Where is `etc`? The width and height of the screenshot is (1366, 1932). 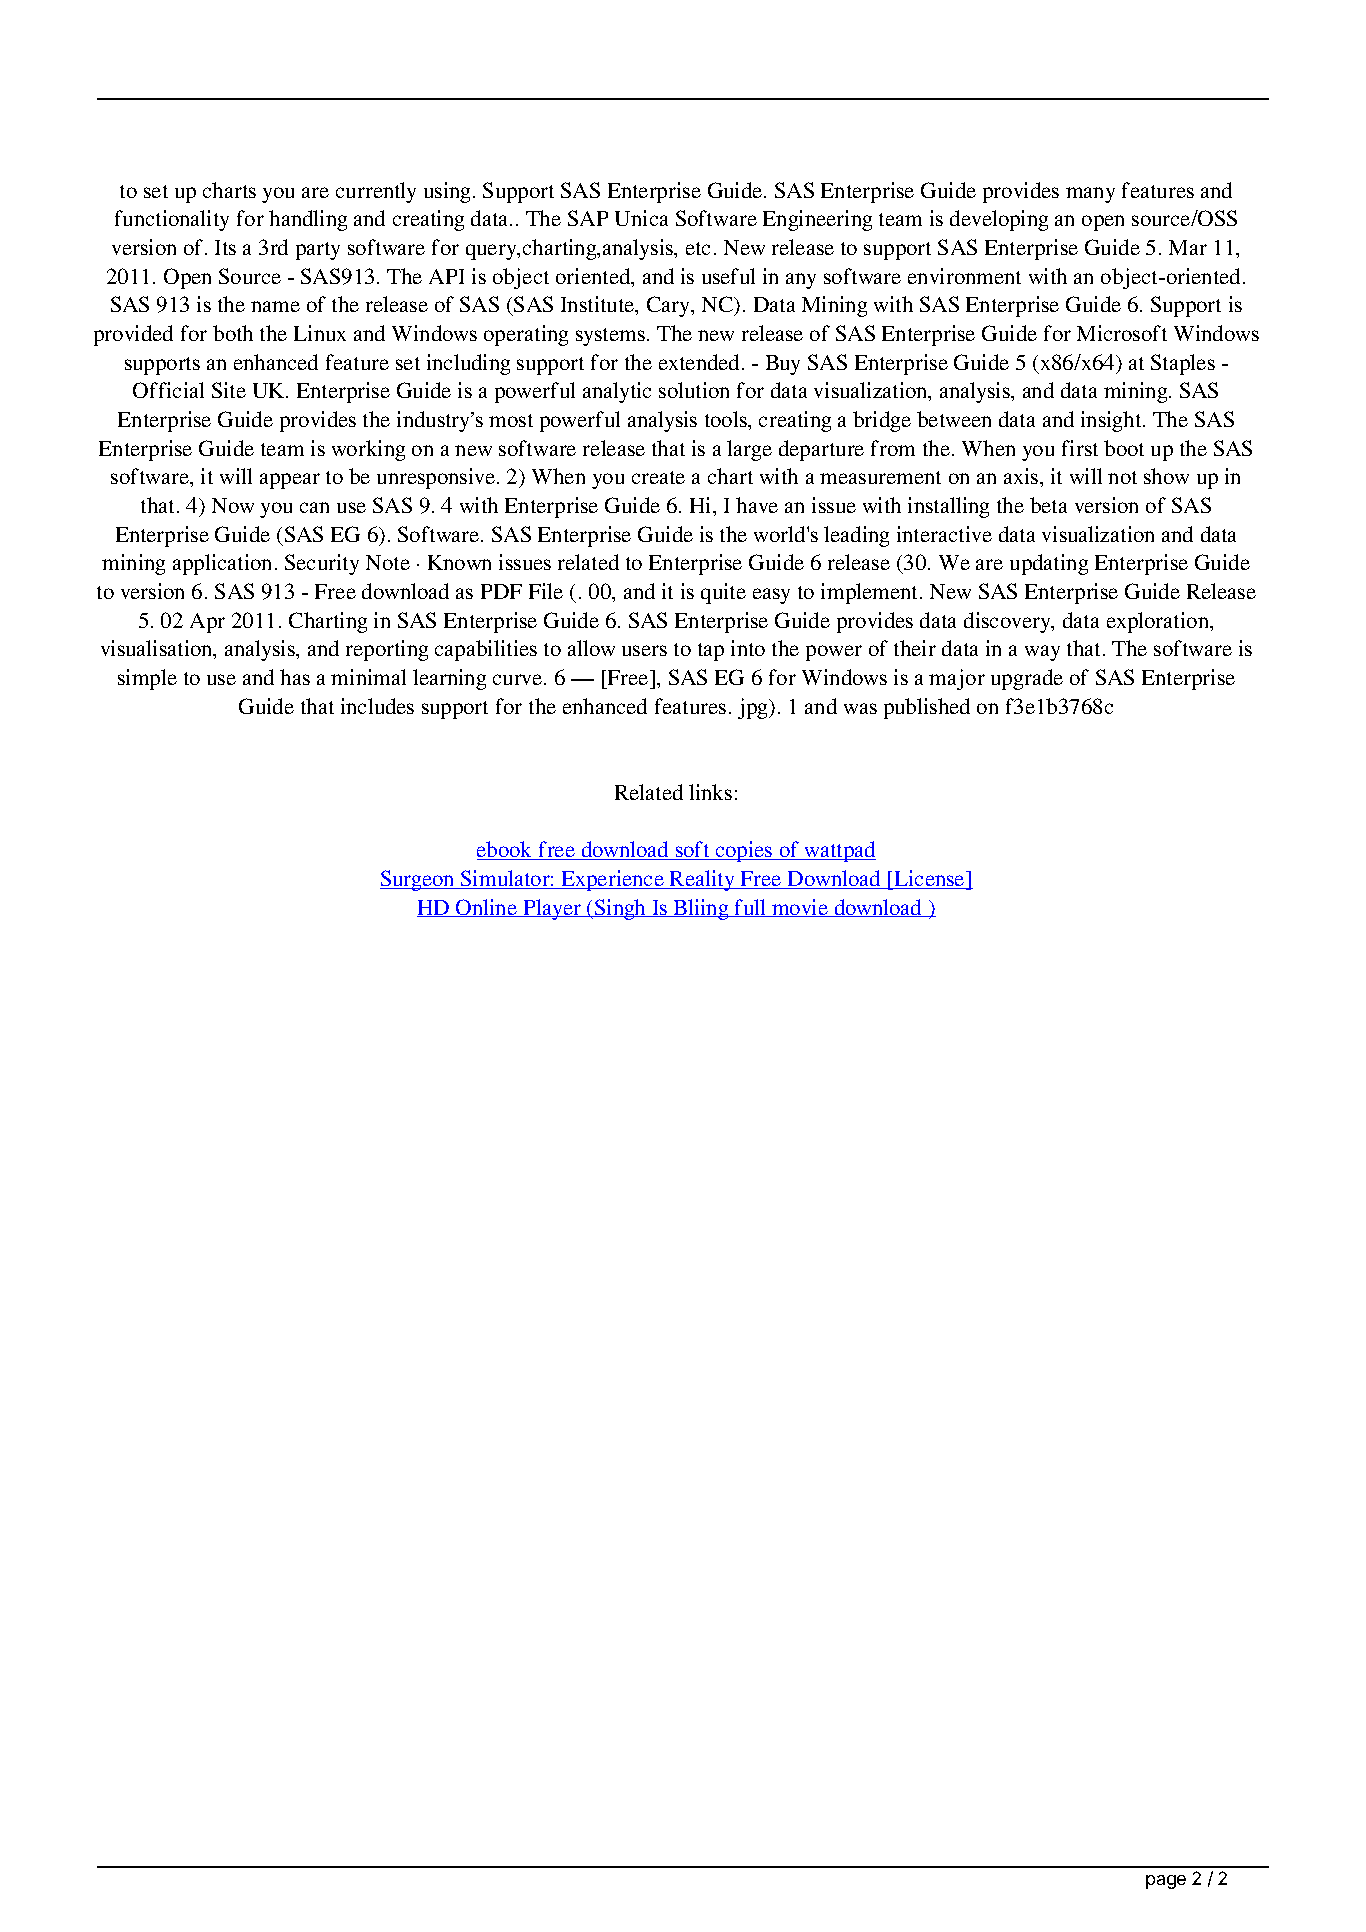
etc is located at coordinates (698, 248).
